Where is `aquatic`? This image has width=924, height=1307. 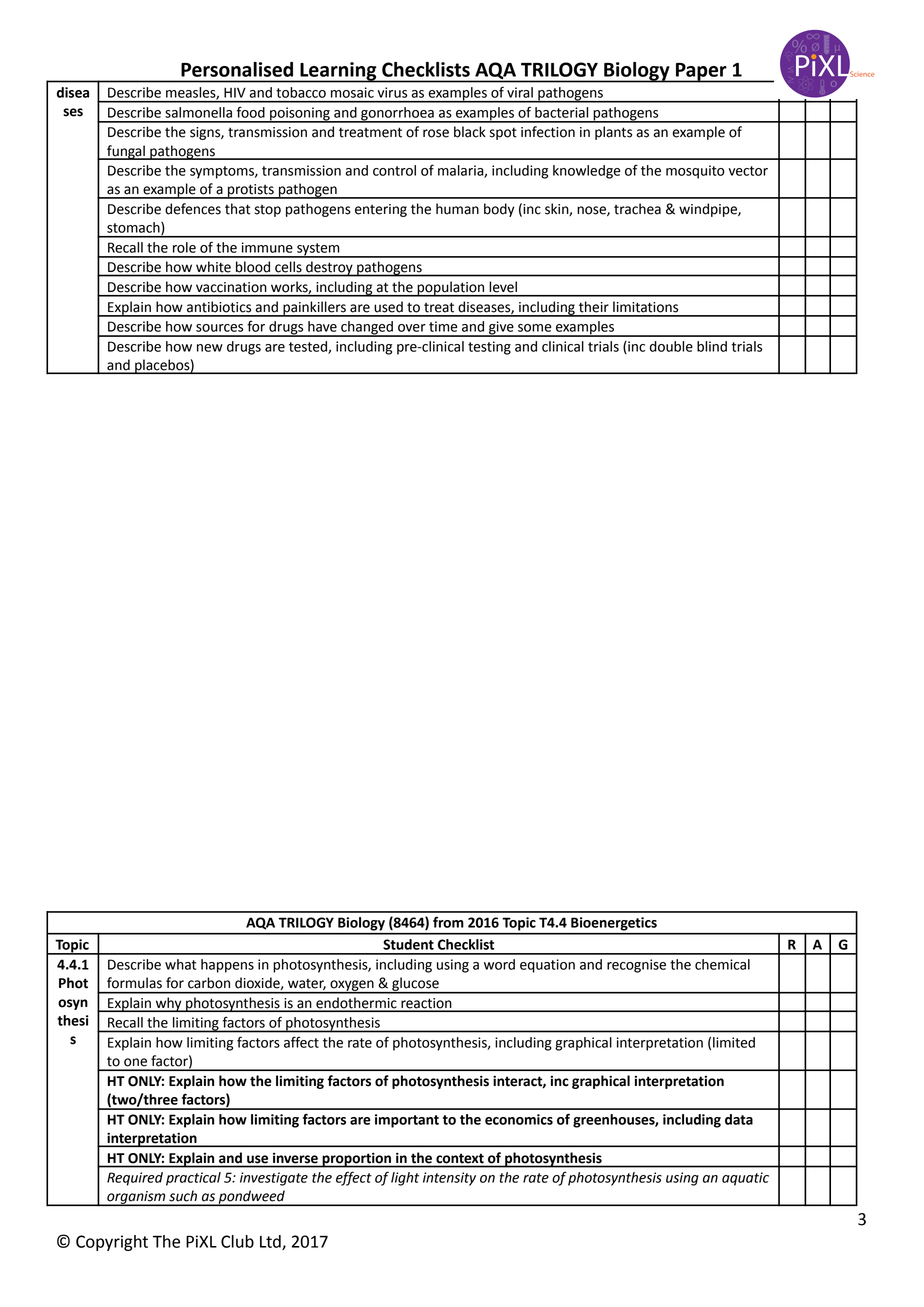 aquatic is located at coordinates (745, 1179).
